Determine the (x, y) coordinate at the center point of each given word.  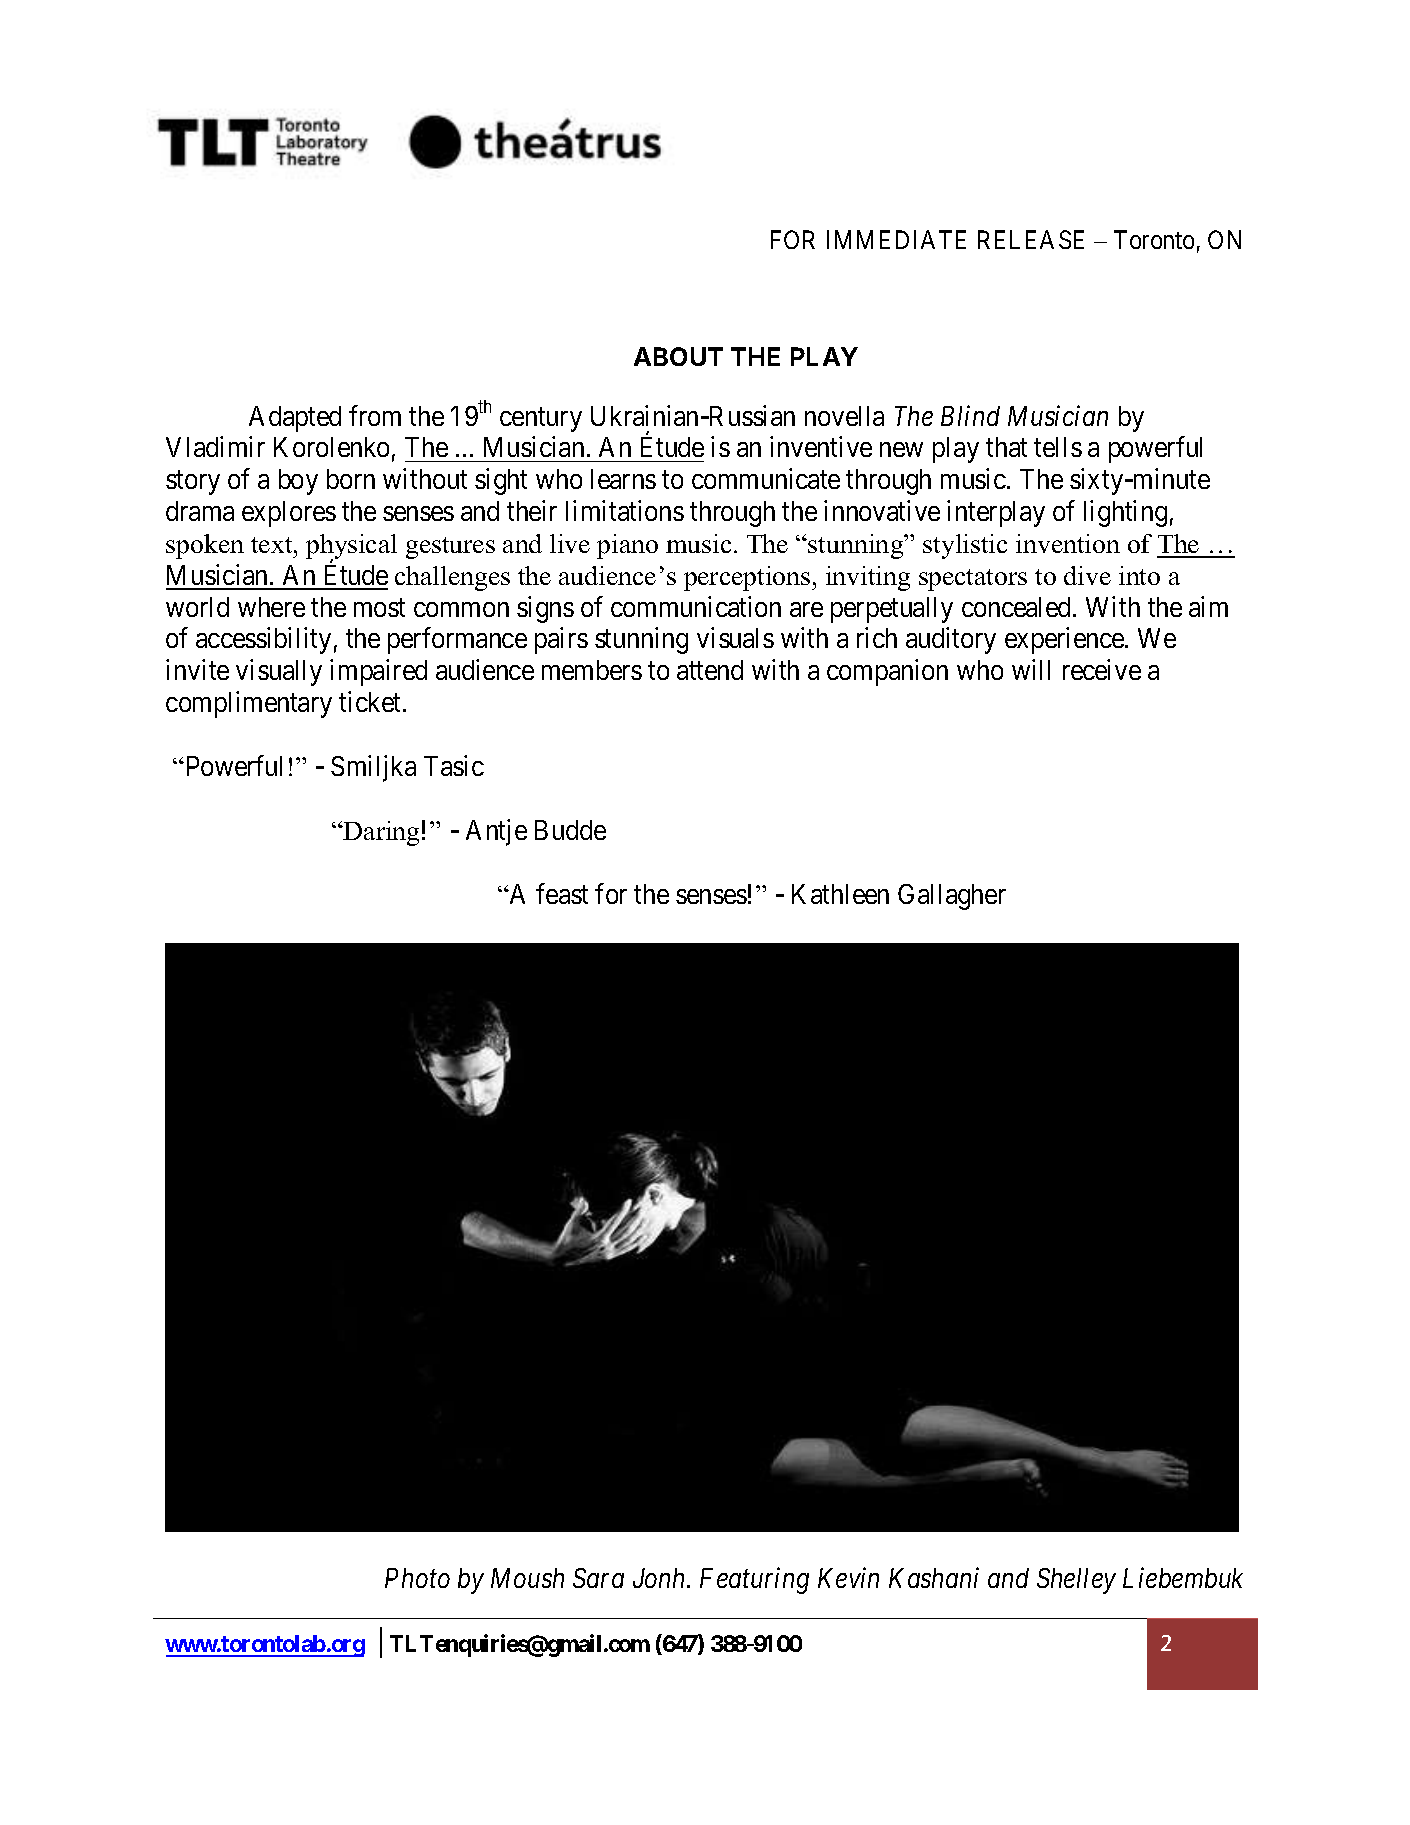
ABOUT (678, 356)
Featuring (754, 1581)
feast (562, 893)
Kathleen (840, 894)
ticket (371, 701)
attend (710, 670)
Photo (417, 1578)
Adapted (295, 419)
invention (1068, 543)
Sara (598, 1578)
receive (1102, 669)
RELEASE (1031, 239)
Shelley (1076, 1581)
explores (289, 514)
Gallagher (952, 897)
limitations (625, 510)
